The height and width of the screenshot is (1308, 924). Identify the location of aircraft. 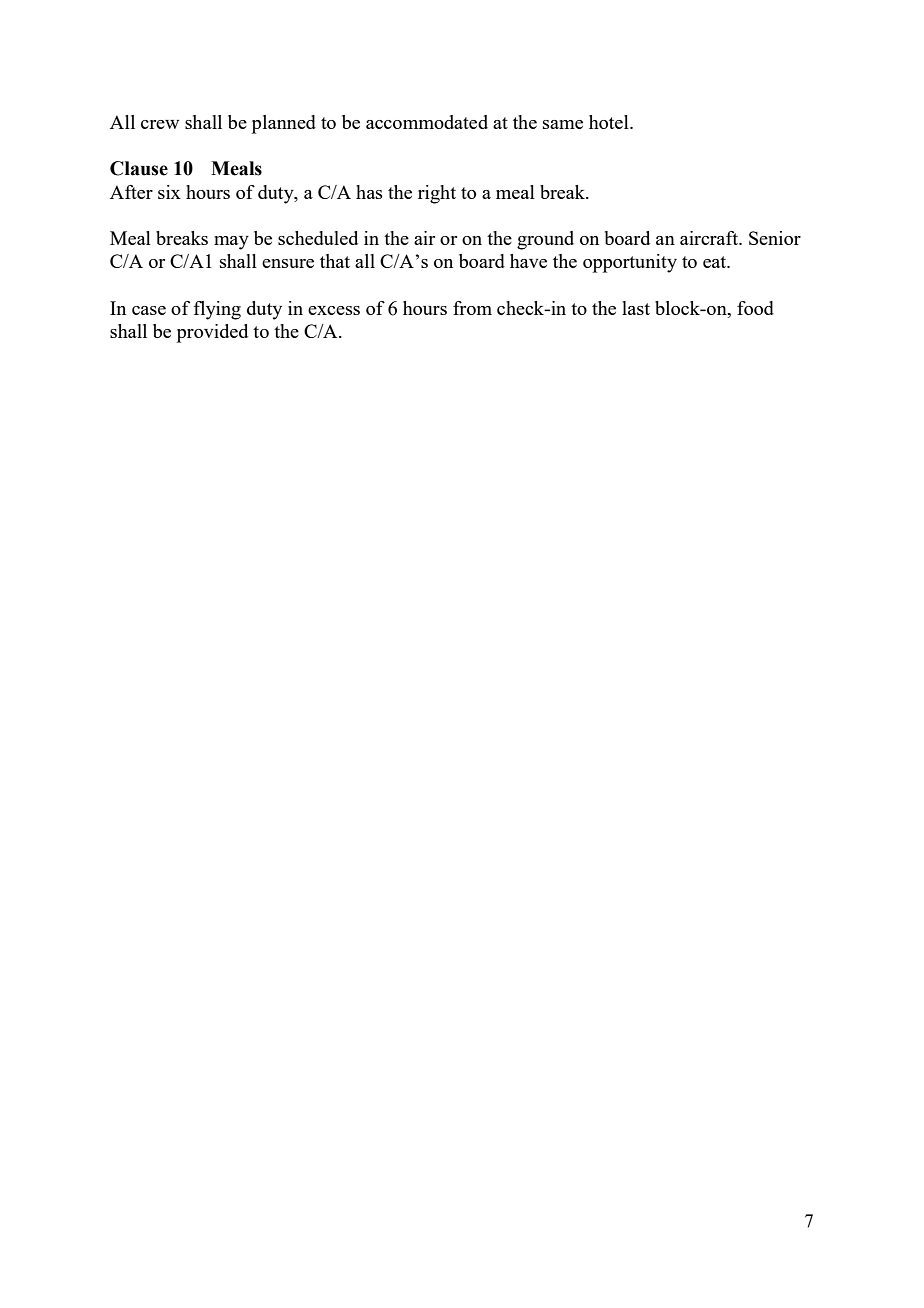
(710, 238).
